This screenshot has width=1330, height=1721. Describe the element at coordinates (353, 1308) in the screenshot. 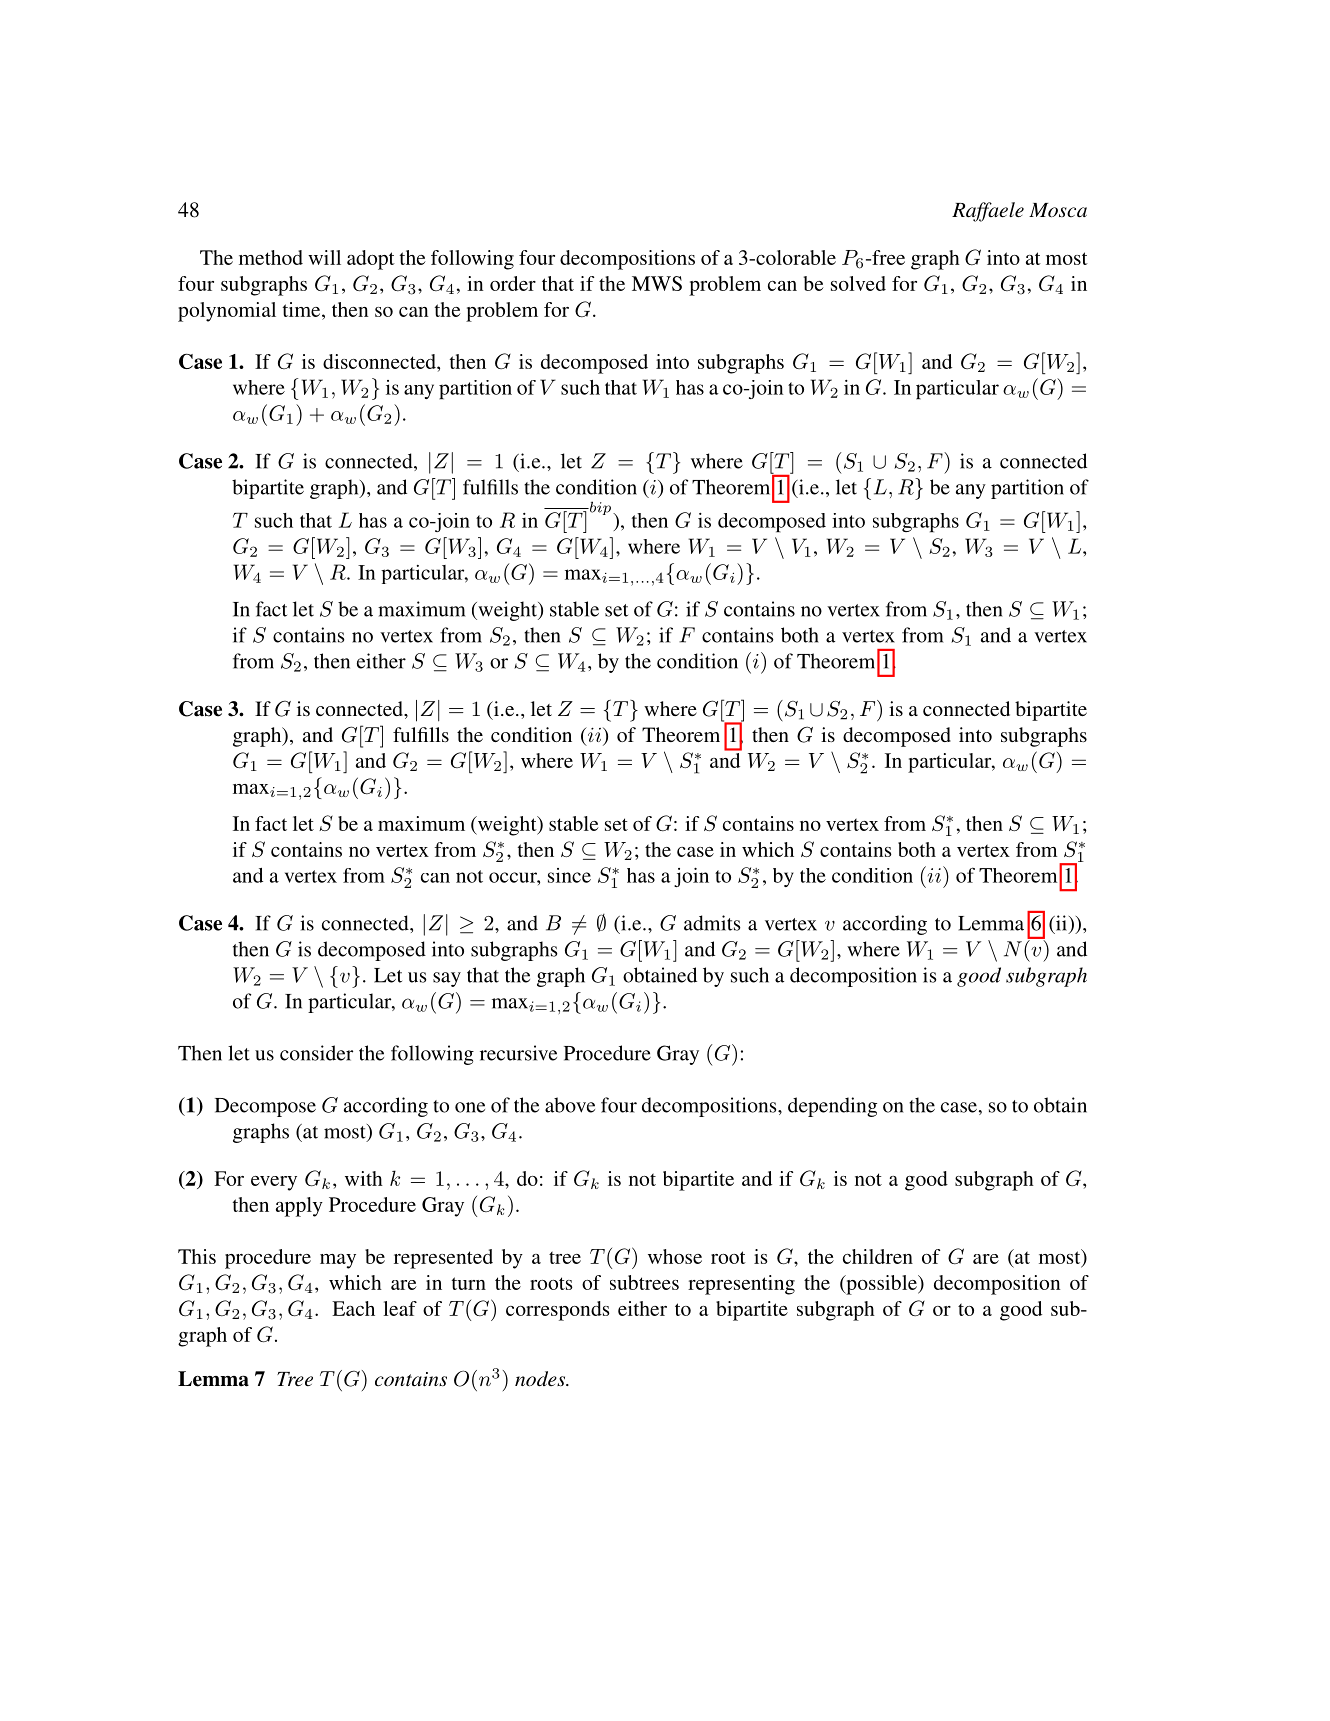

I see `Each` at that location.
